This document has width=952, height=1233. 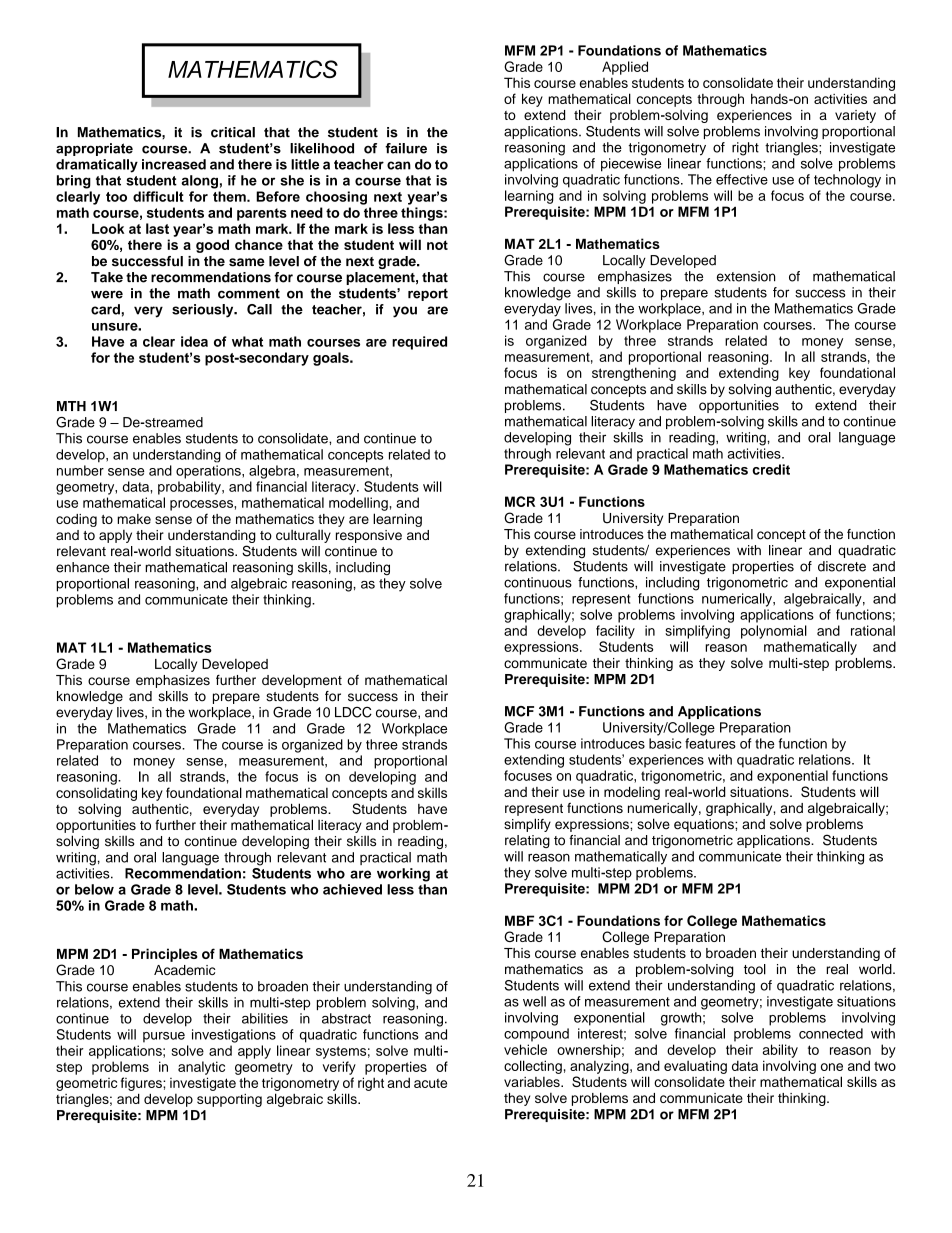 I want to click on connected, so click(x=831, y=1033).
